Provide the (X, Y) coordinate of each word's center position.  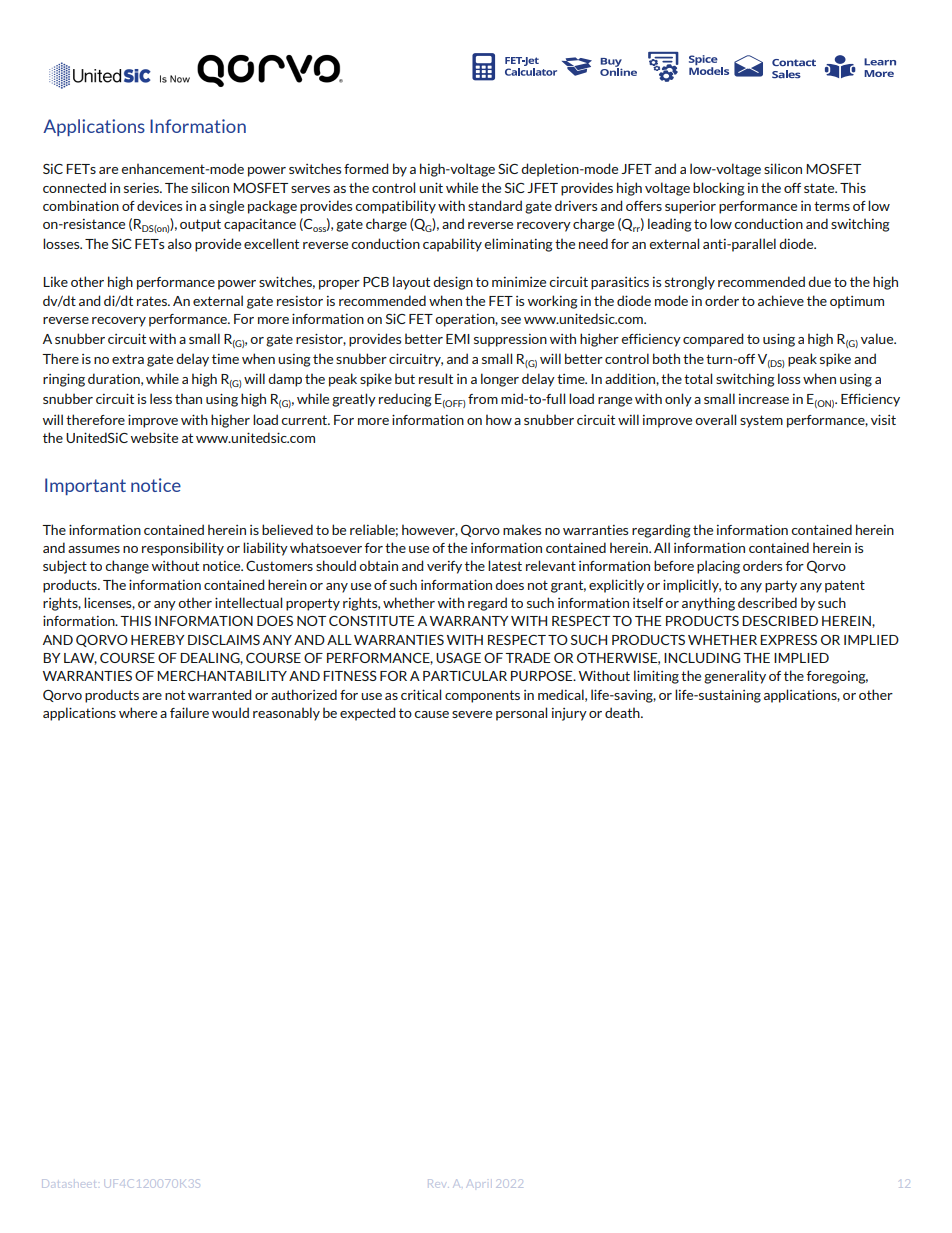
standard (495, 205)
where (138, 712)
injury (569, 714)
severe (472, 714)
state (820, 188)
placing (718, 567)
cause (431, 714)
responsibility (183, 549)
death (623, 712)
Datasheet (68, 1183)
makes (522, 529)
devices (159, 205)
